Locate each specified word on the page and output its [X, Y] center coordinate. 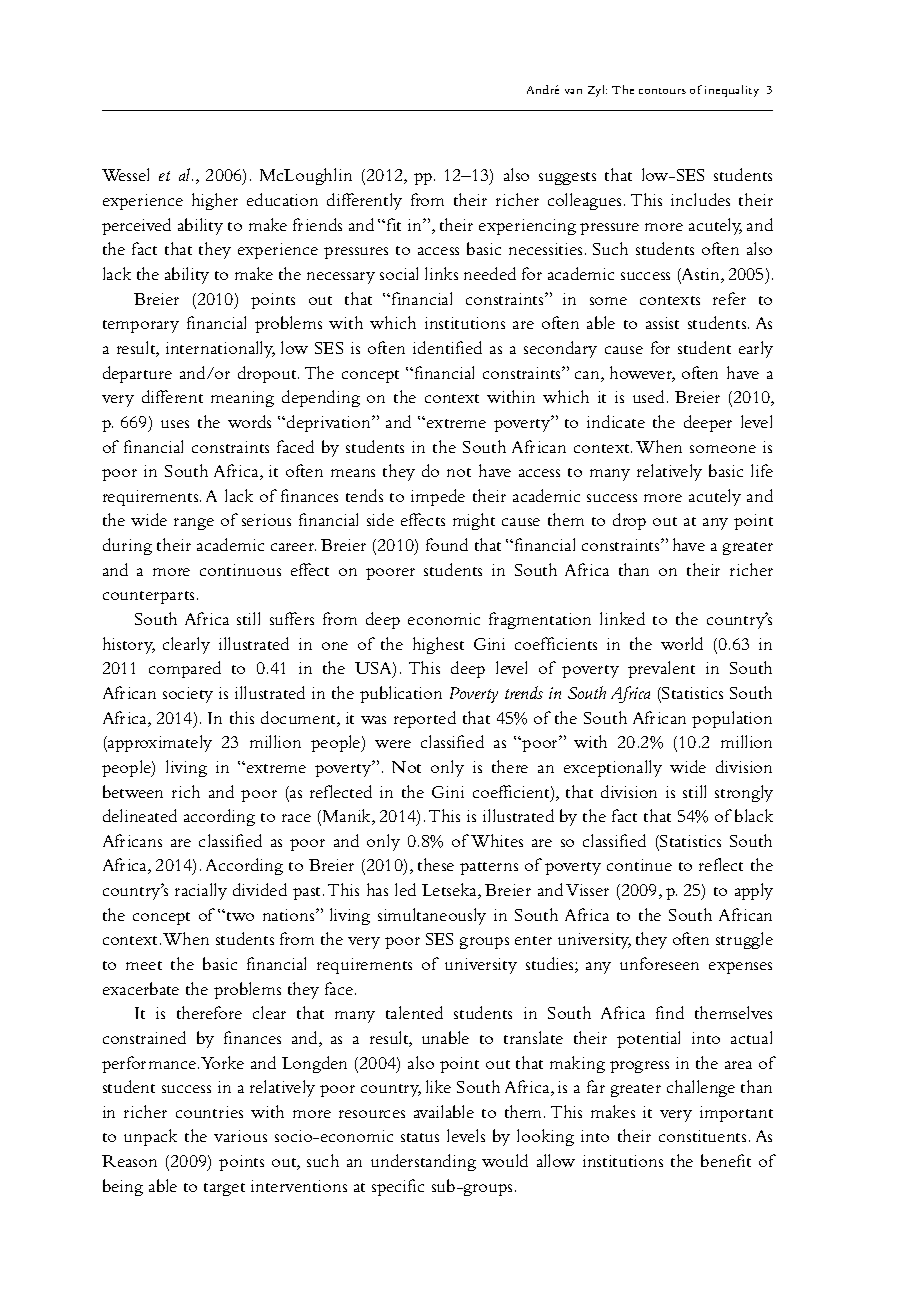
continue [639, 865]
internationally [220, 349]
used [650, 396]
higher [215, 201]
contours [662, 91]
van [573, 91]
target [224, 1189]
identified [447, 347]
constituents [702, 1136]
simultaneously [432, 916]
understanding [423, 1162]
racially [201, 891]
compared [185, 669]
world [682, 643]
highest [438, 645]
